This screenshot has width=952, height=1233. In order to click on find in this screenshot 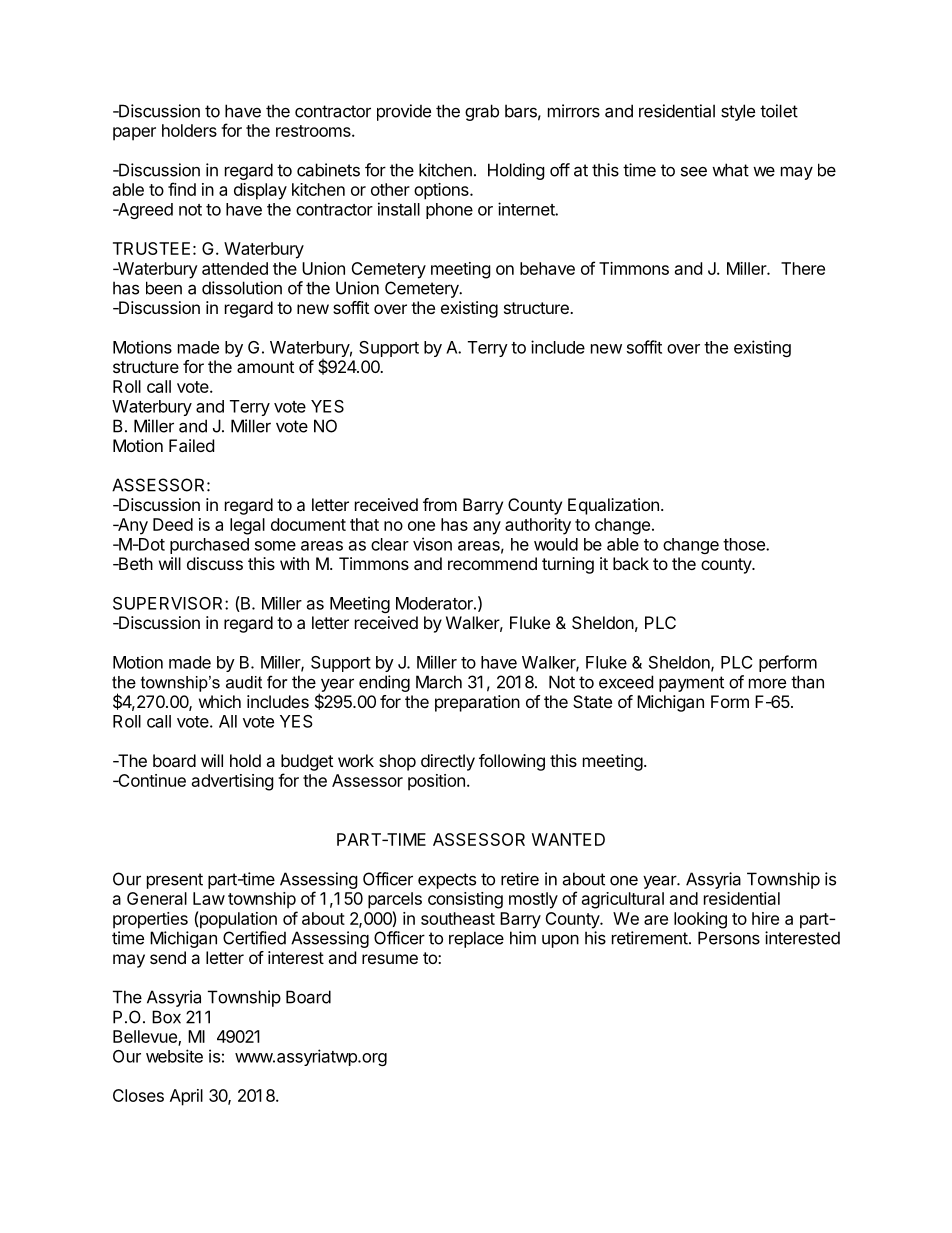, I will do `click(182, 189)`.
